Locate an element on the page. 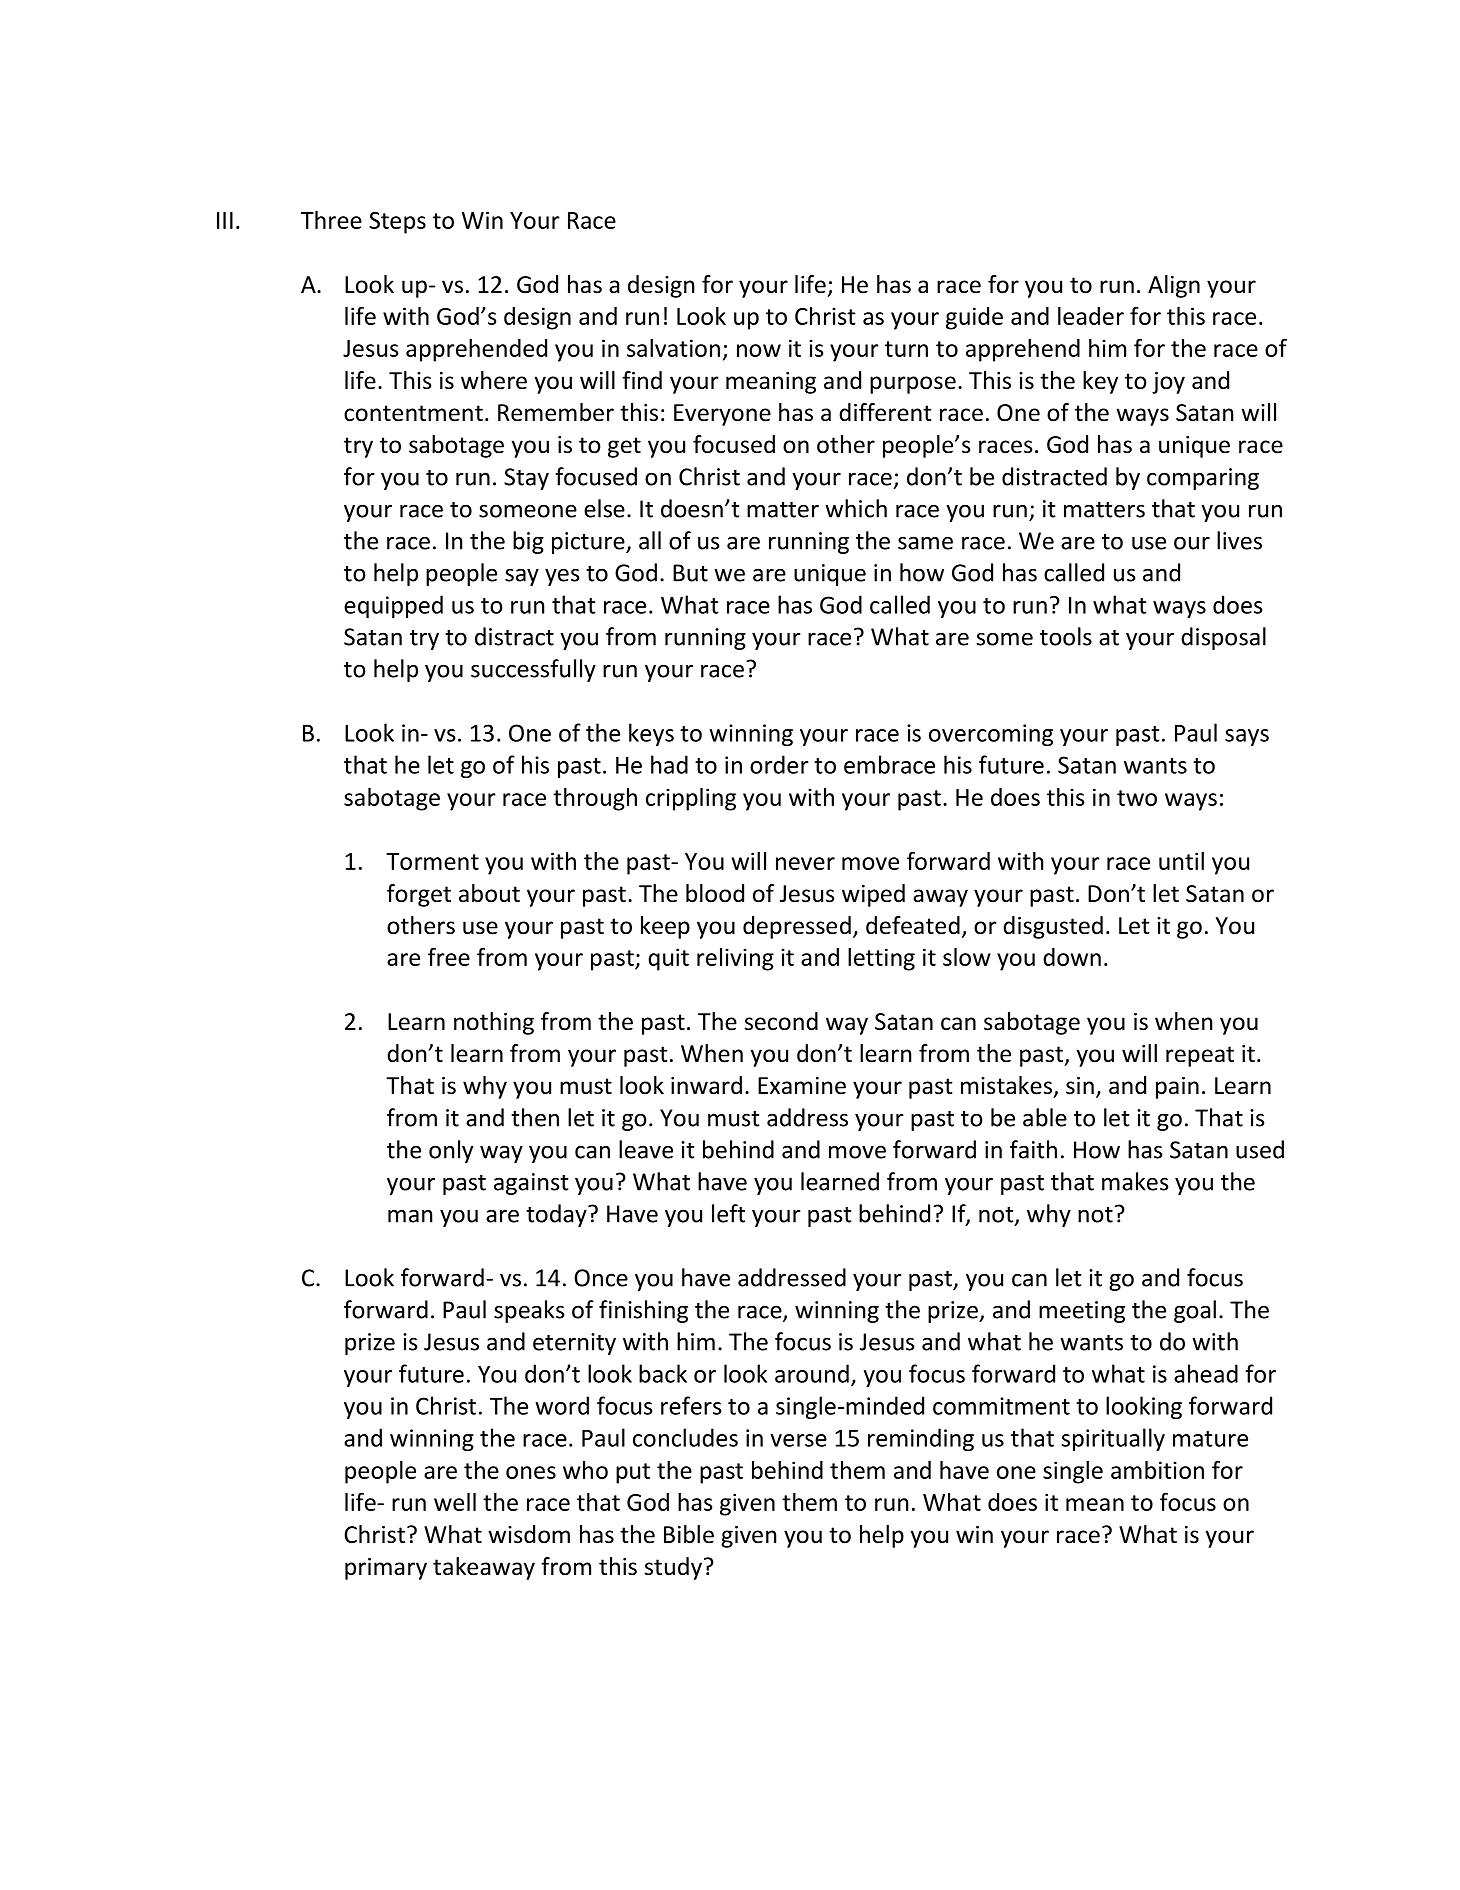 The height and width of the image is (1890, 1460). primary is located at coordinates (386, 1569).
